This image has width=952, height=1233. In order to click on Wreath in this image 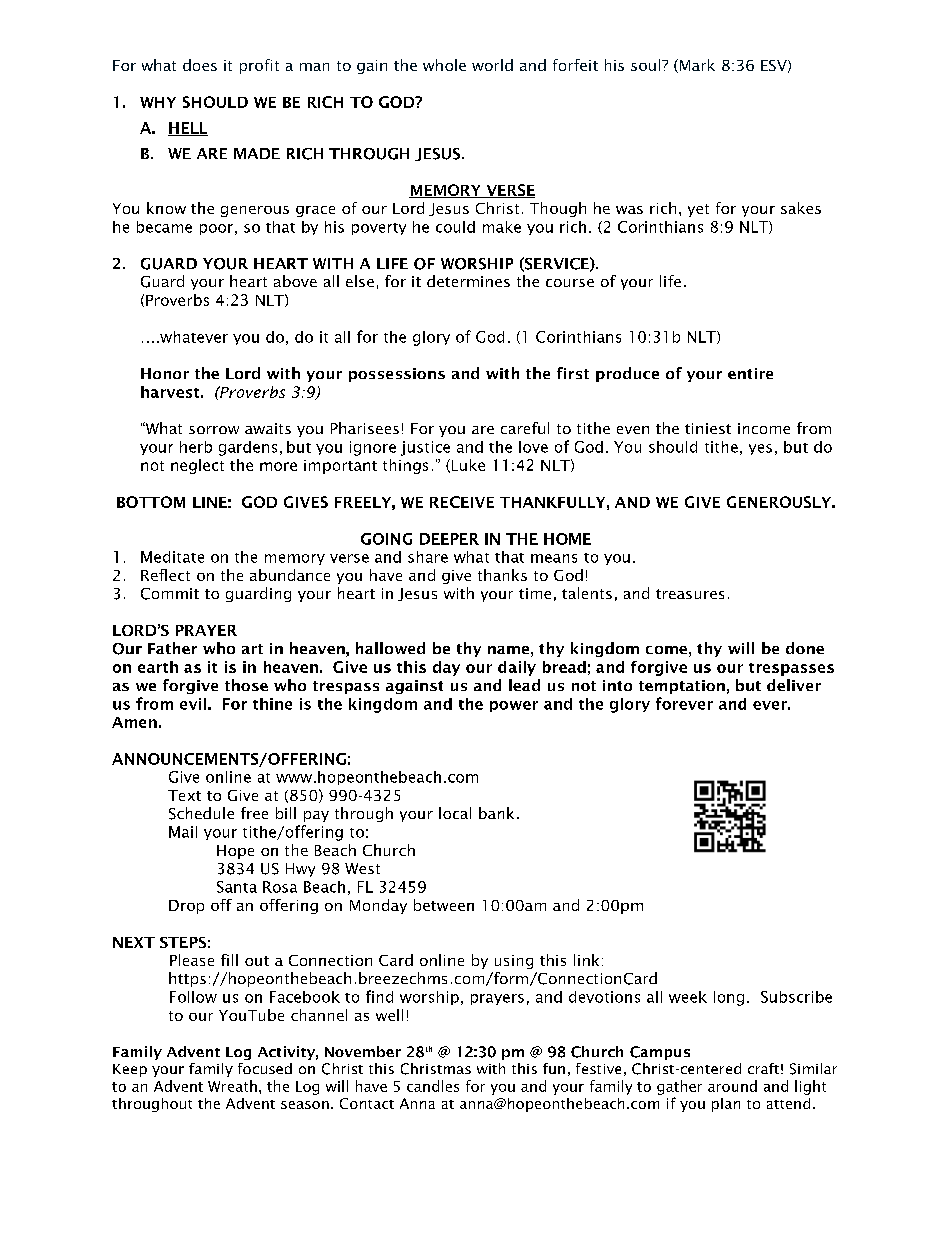, I will do `click(232, 1086)`.
